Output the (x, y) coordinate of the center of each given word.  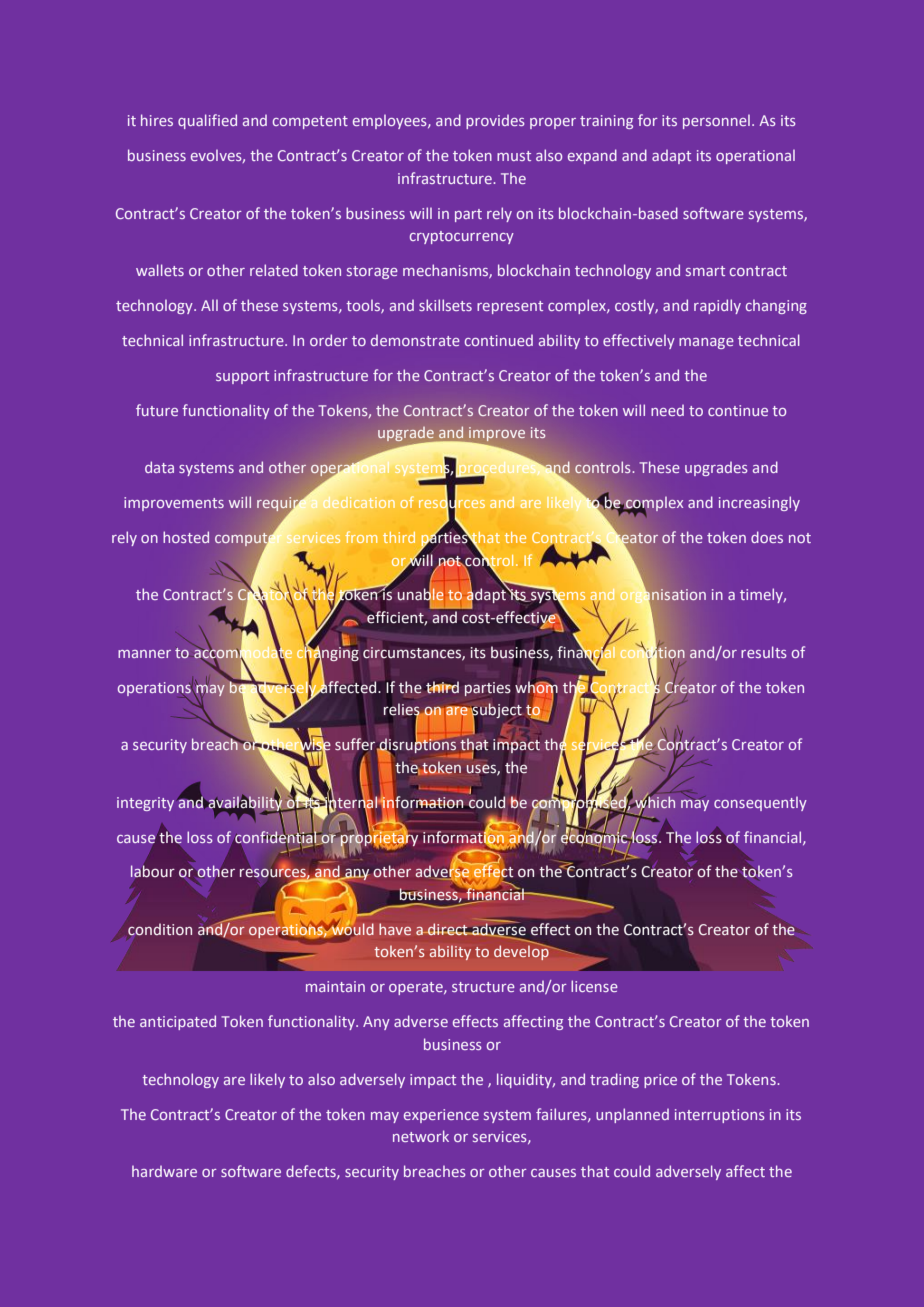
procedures (497, 469)
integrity (145, 804)
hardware (164, 1171)
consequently (760, 803)
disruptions (416, 746)
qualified (207, 121)
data (159, 467)
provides (495, 122)
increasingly (759, 503)
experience (441, 1116)
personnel (716, 121)
